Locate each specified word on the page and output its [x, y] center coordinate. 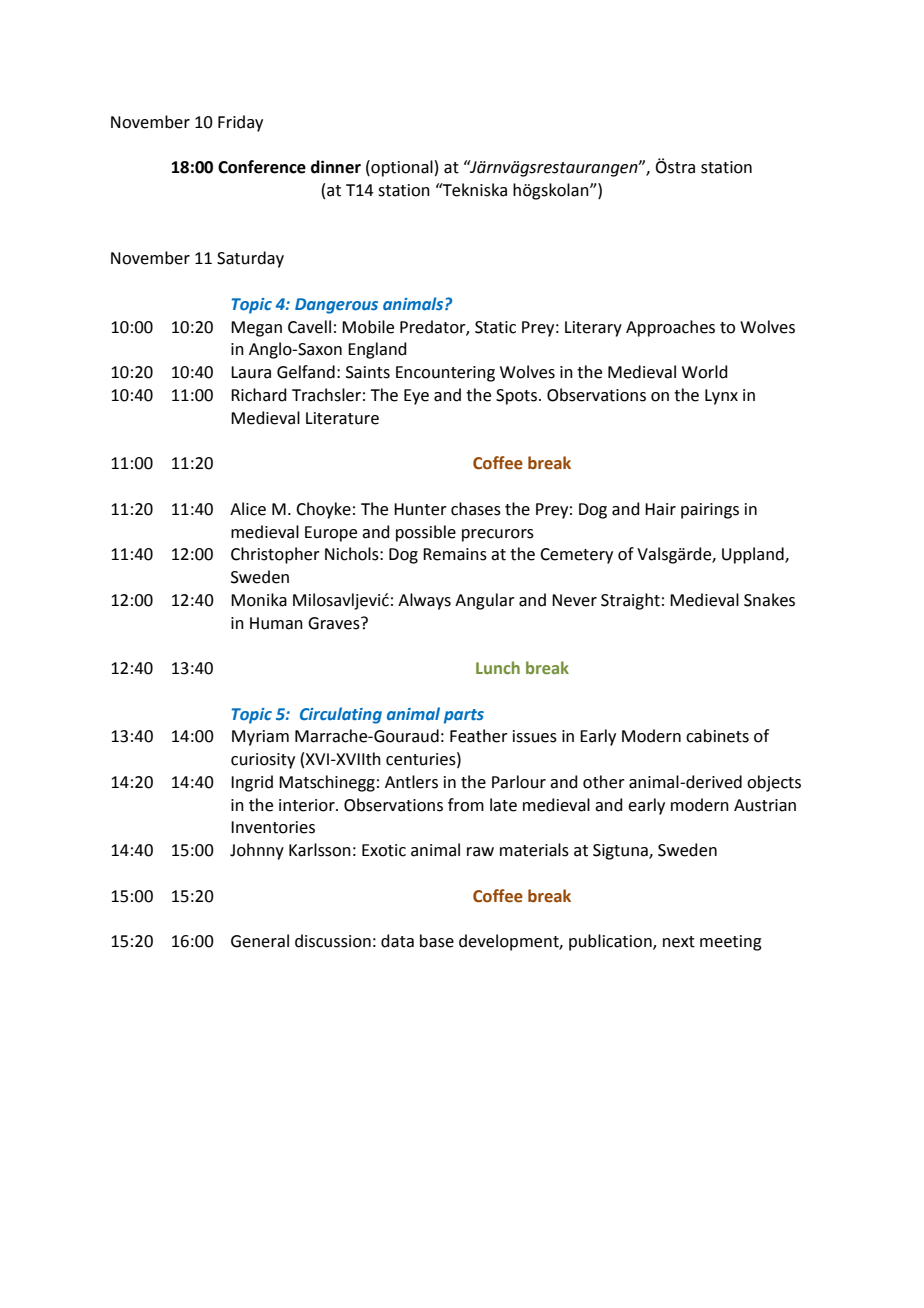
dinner [336, 167]
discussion [333, 941]
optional [401, 168]
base [437, 941]
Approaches [670, 328]
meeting [731, 943]
